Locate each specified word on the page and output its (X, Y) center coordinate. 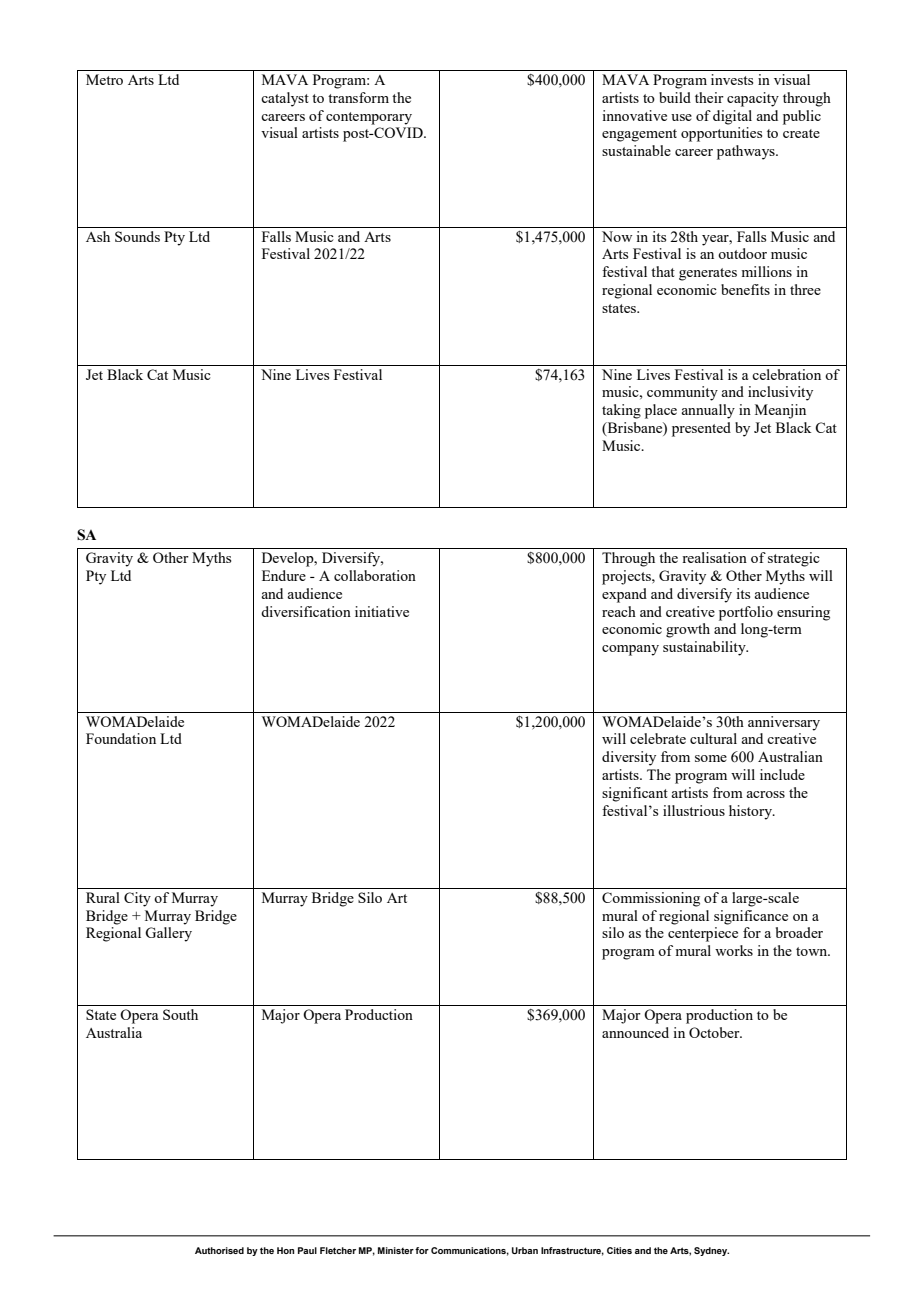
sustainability (705, 648)
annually (708, 411)
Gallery (168, 934)
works (734, 950)
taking (621, 411)
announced (635, 1032)
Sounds (137, 236)
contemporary (369, 118)
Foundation (121, 738)
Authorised (219, 1250)
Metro (104, 79)
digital (732, 117)
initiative (382, 611)
